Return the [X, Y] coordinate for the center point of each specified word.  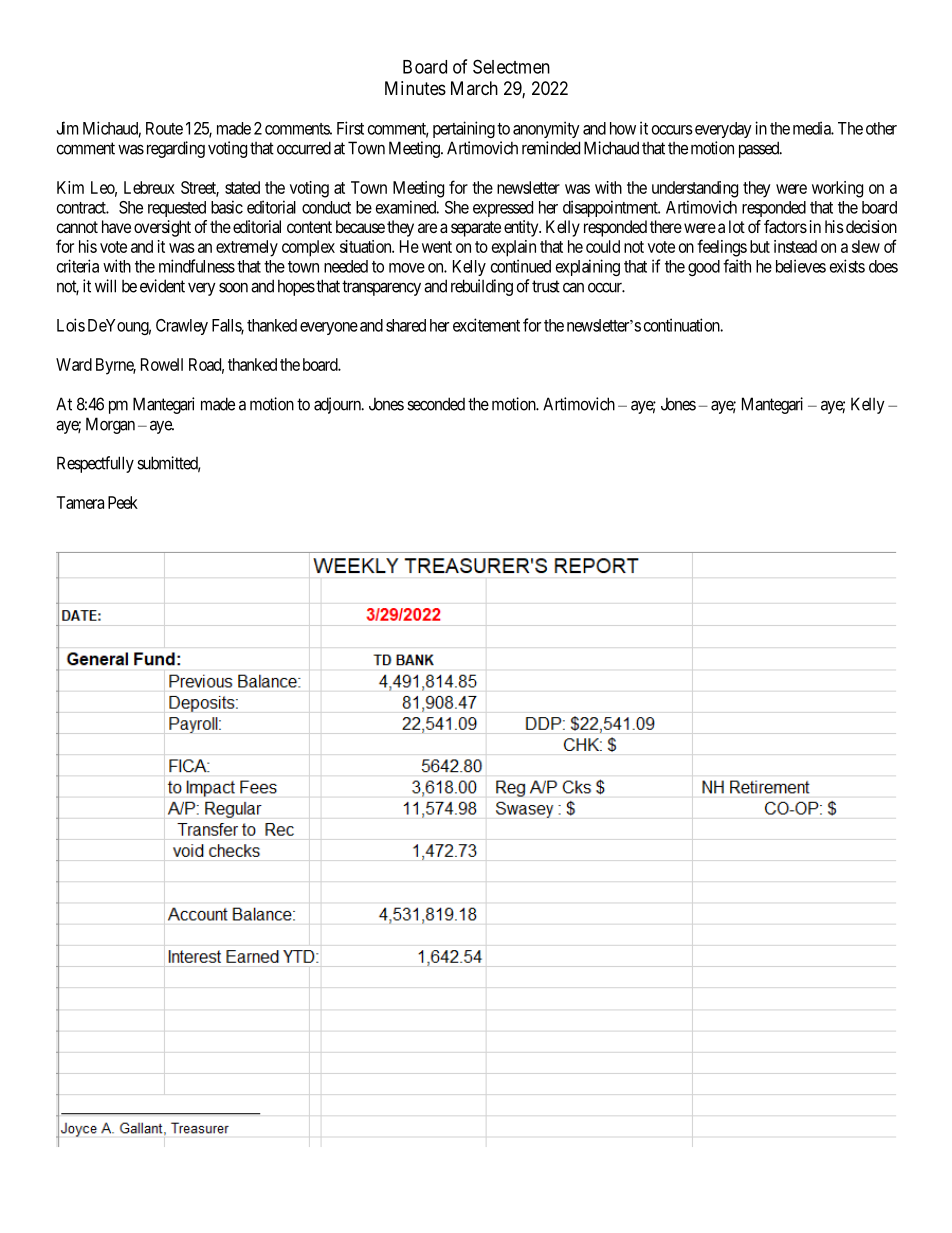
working [837, 189]
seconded [436, 404]
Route [164, 128]
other [881, 128]
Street [200, 188]
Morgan [110, 425]
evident [162, 286]
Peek [123, 502]
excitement [486, 325]
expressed [503, 209]
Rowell [162, 364]
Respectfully [95, 464]
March [474, 88]
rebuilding [482, 287]
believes [801, 266]
